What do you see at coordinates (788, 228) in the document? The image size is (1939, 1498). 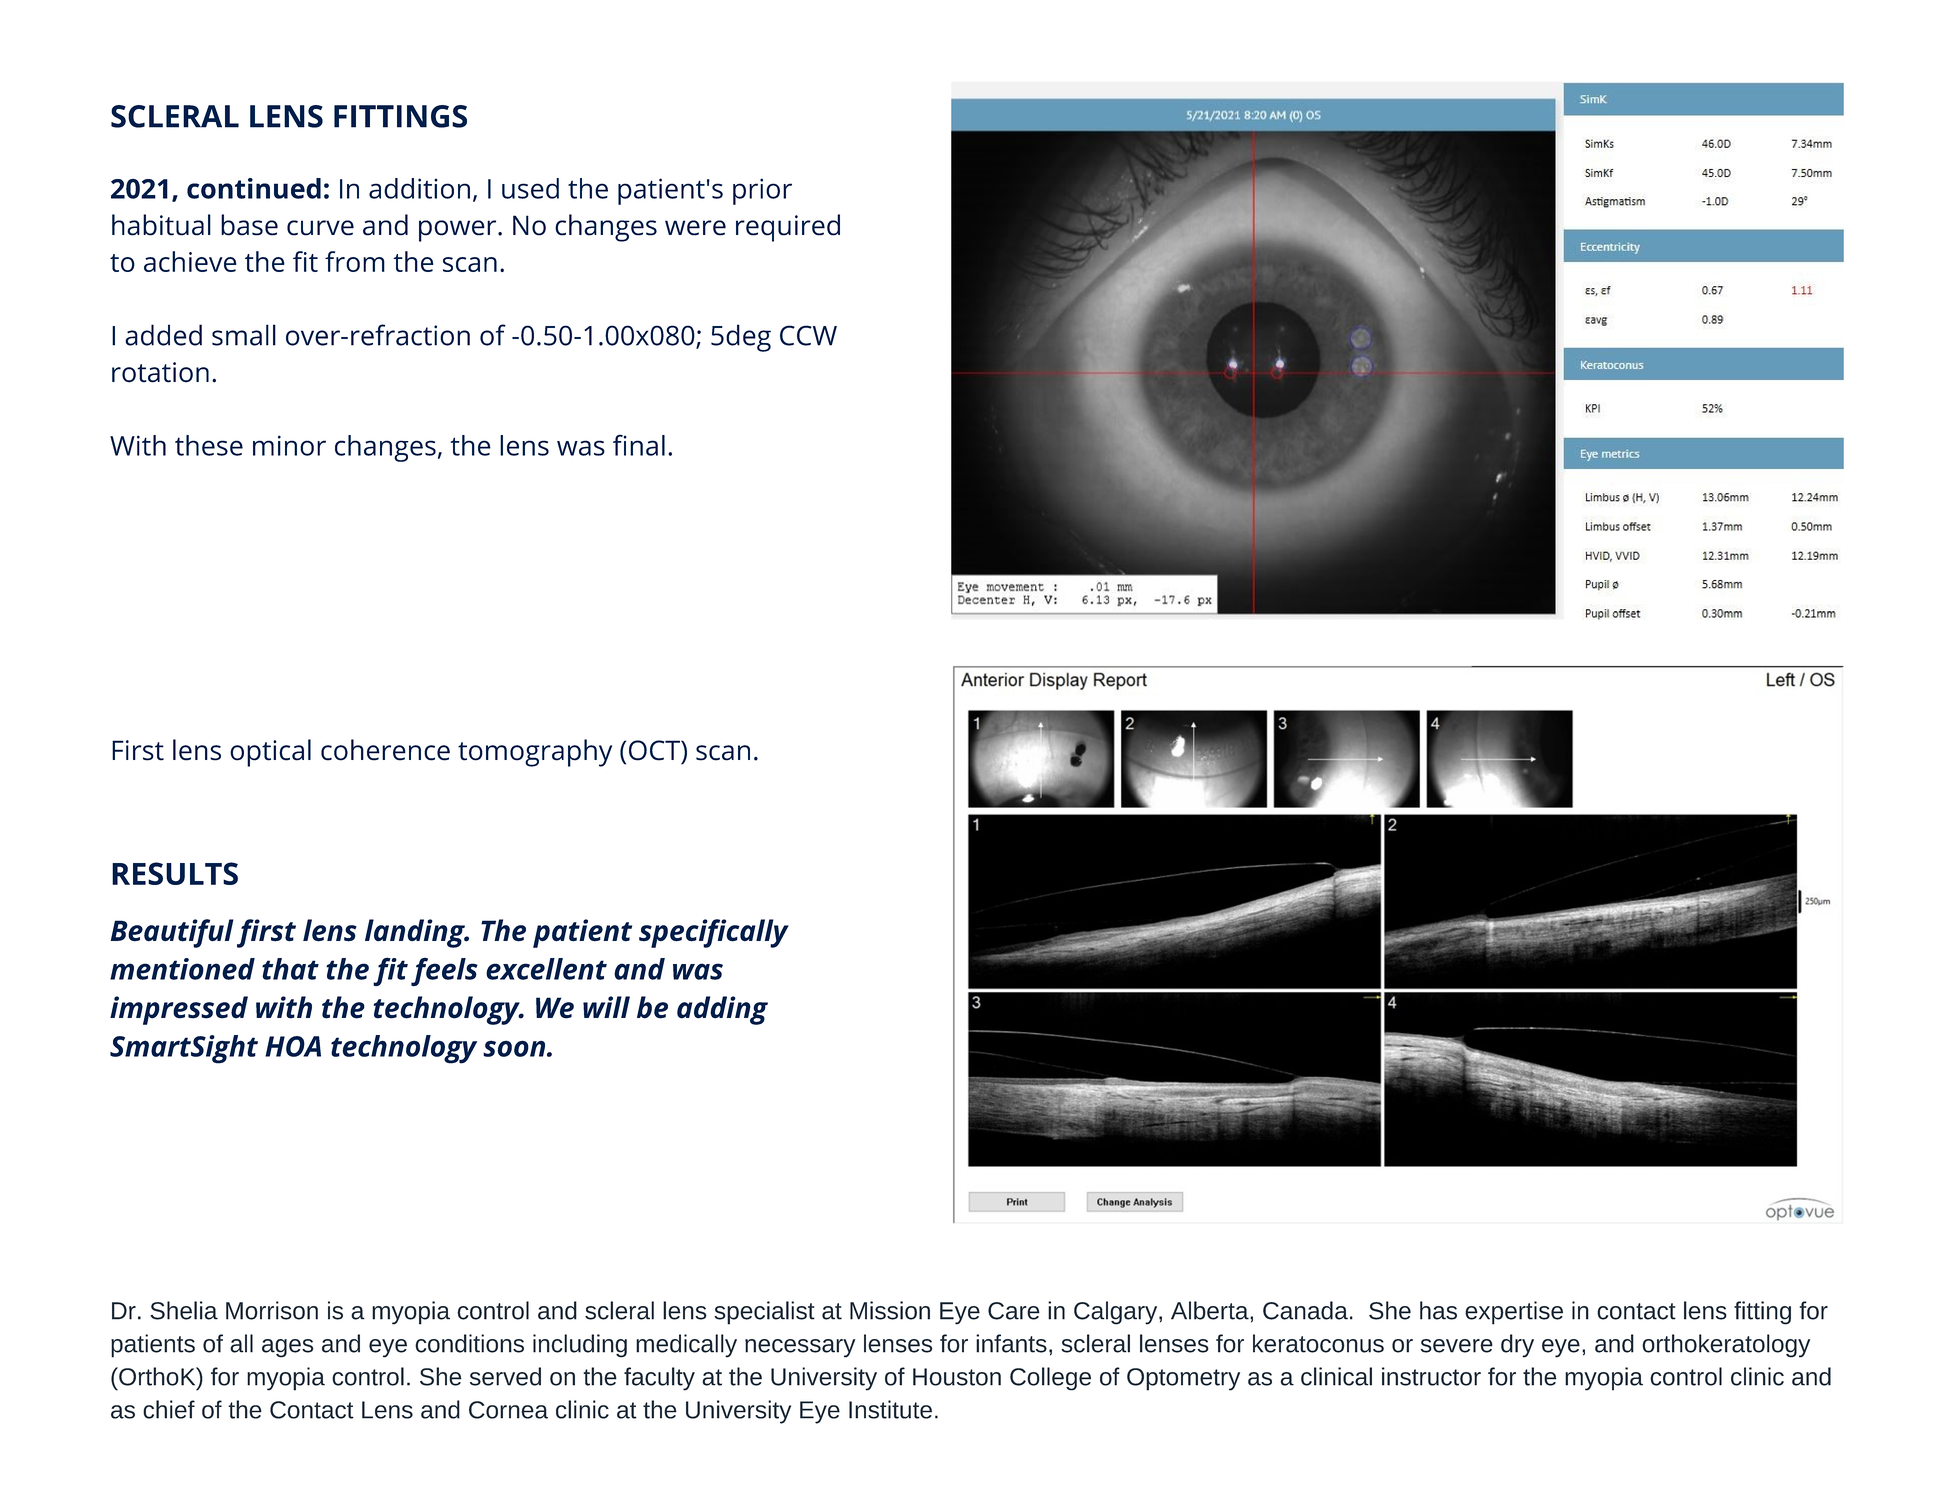 I see `required` at bounding box center [788, 228].
